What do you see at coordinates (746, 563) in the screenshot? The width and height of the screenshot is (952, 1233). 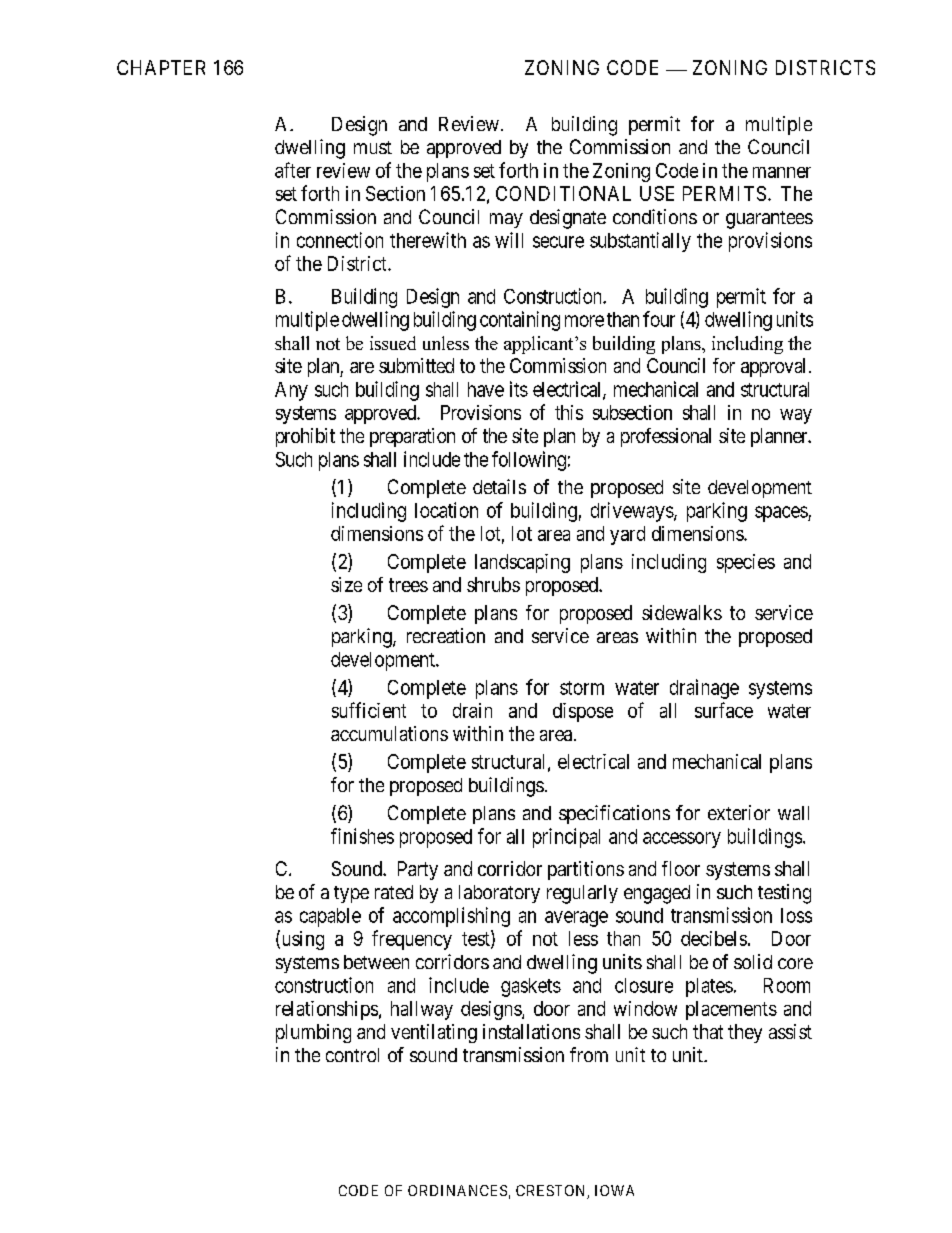 I see `species` at bounding box center [746, 563].
